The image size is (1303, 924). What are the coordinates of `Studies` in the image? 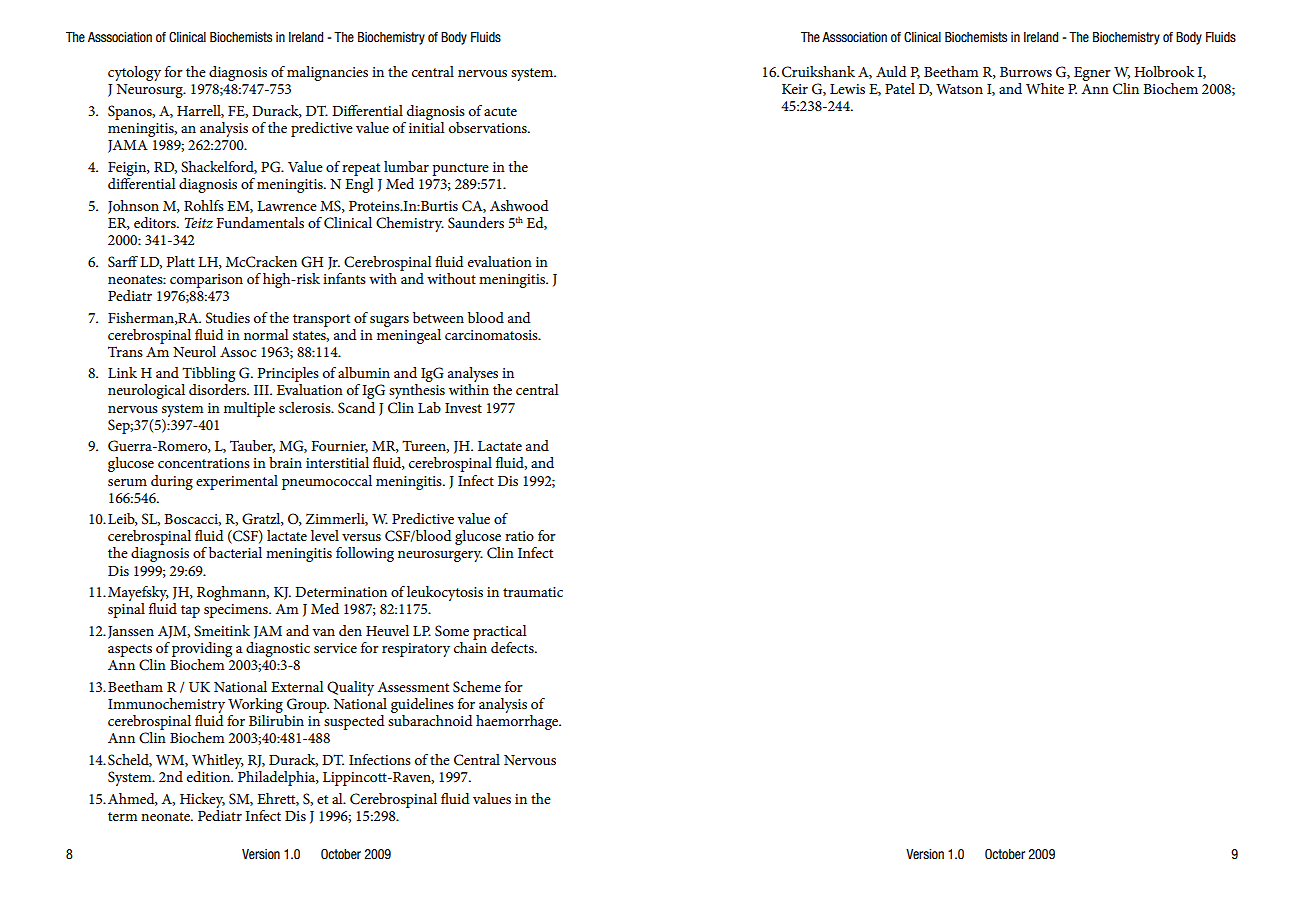 It's located at (228, 318).
